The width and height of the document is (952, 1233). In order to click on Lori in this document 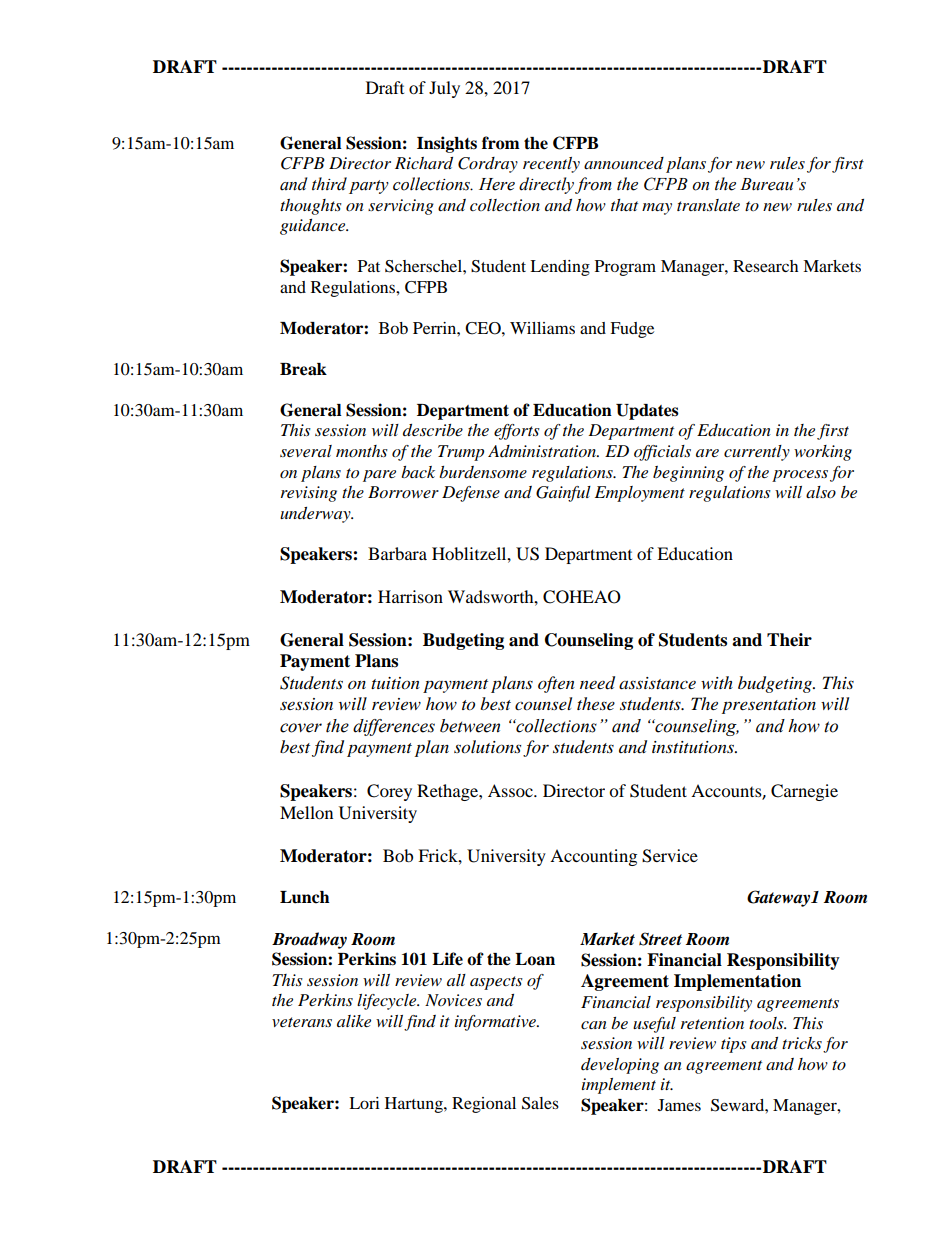, I will do `click(364, 1103)`.
